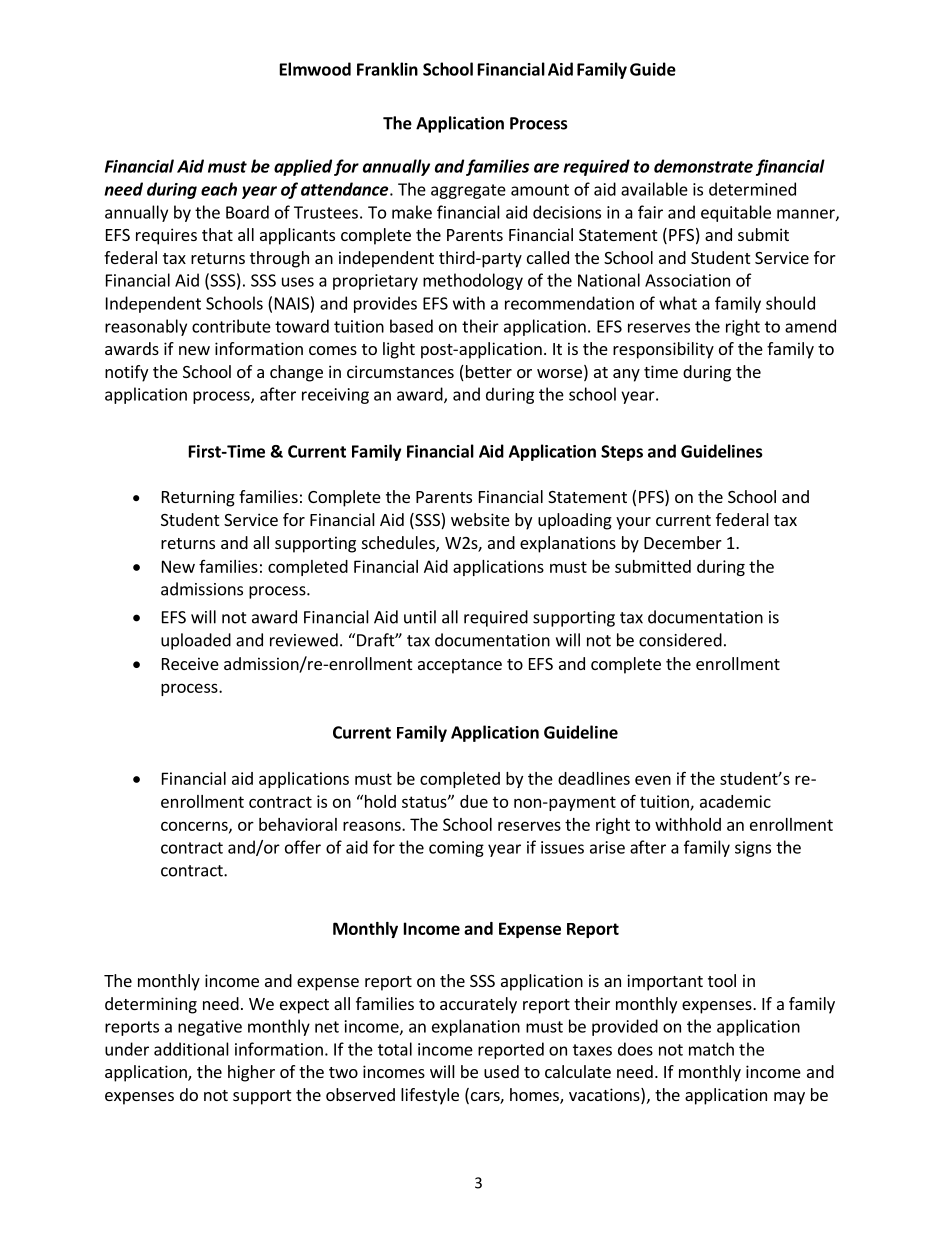 The height and width of the page is (1233, 952). Describe the element at coordinates (191, 1049) in the page. I see `additional` at that location.
